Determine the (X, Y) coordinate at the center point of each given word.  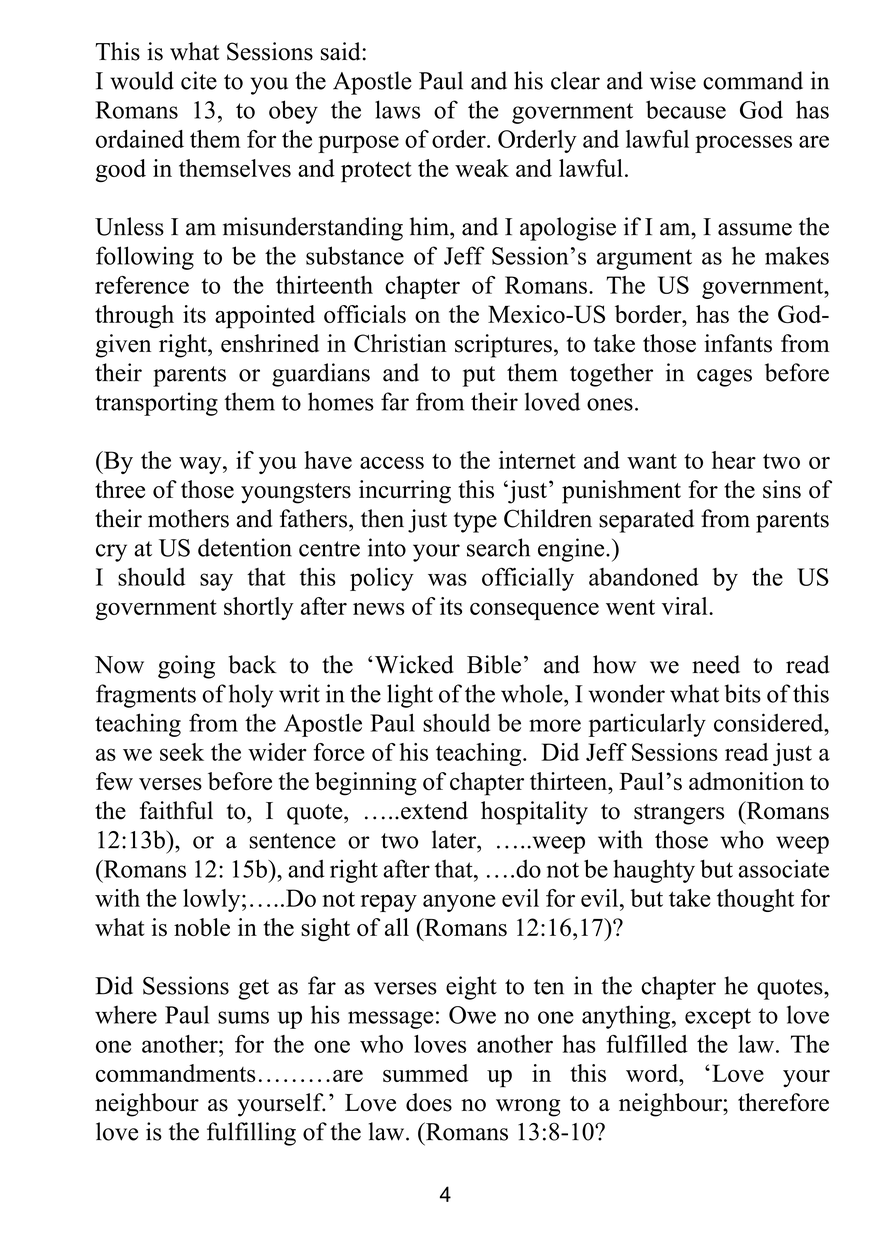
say (216, 582)
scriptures (503, 346)
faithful (176, 810)
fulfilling (251, 1134)
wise (673, 80)
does (429, 1102)
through (134, 316)
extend (434, 810)
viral (686, 606)
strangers (679, 814)
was (447, 579)
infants (738, 343)
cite (199, 80)
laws (397, 109)
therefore (783, 1102)
